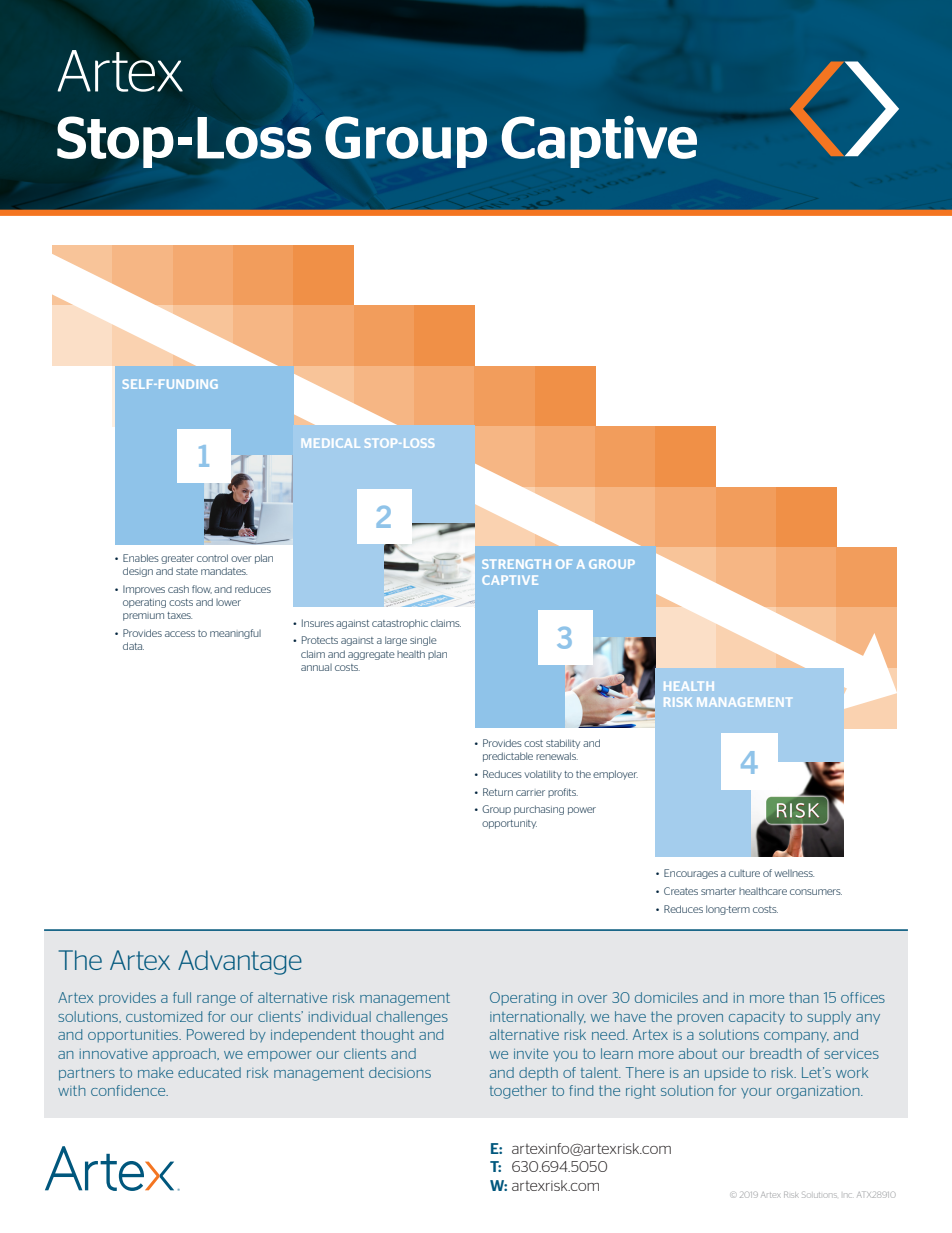  Describe the element at coordinates (516, 564) in the page. I see `STRENGTH` at that location.
